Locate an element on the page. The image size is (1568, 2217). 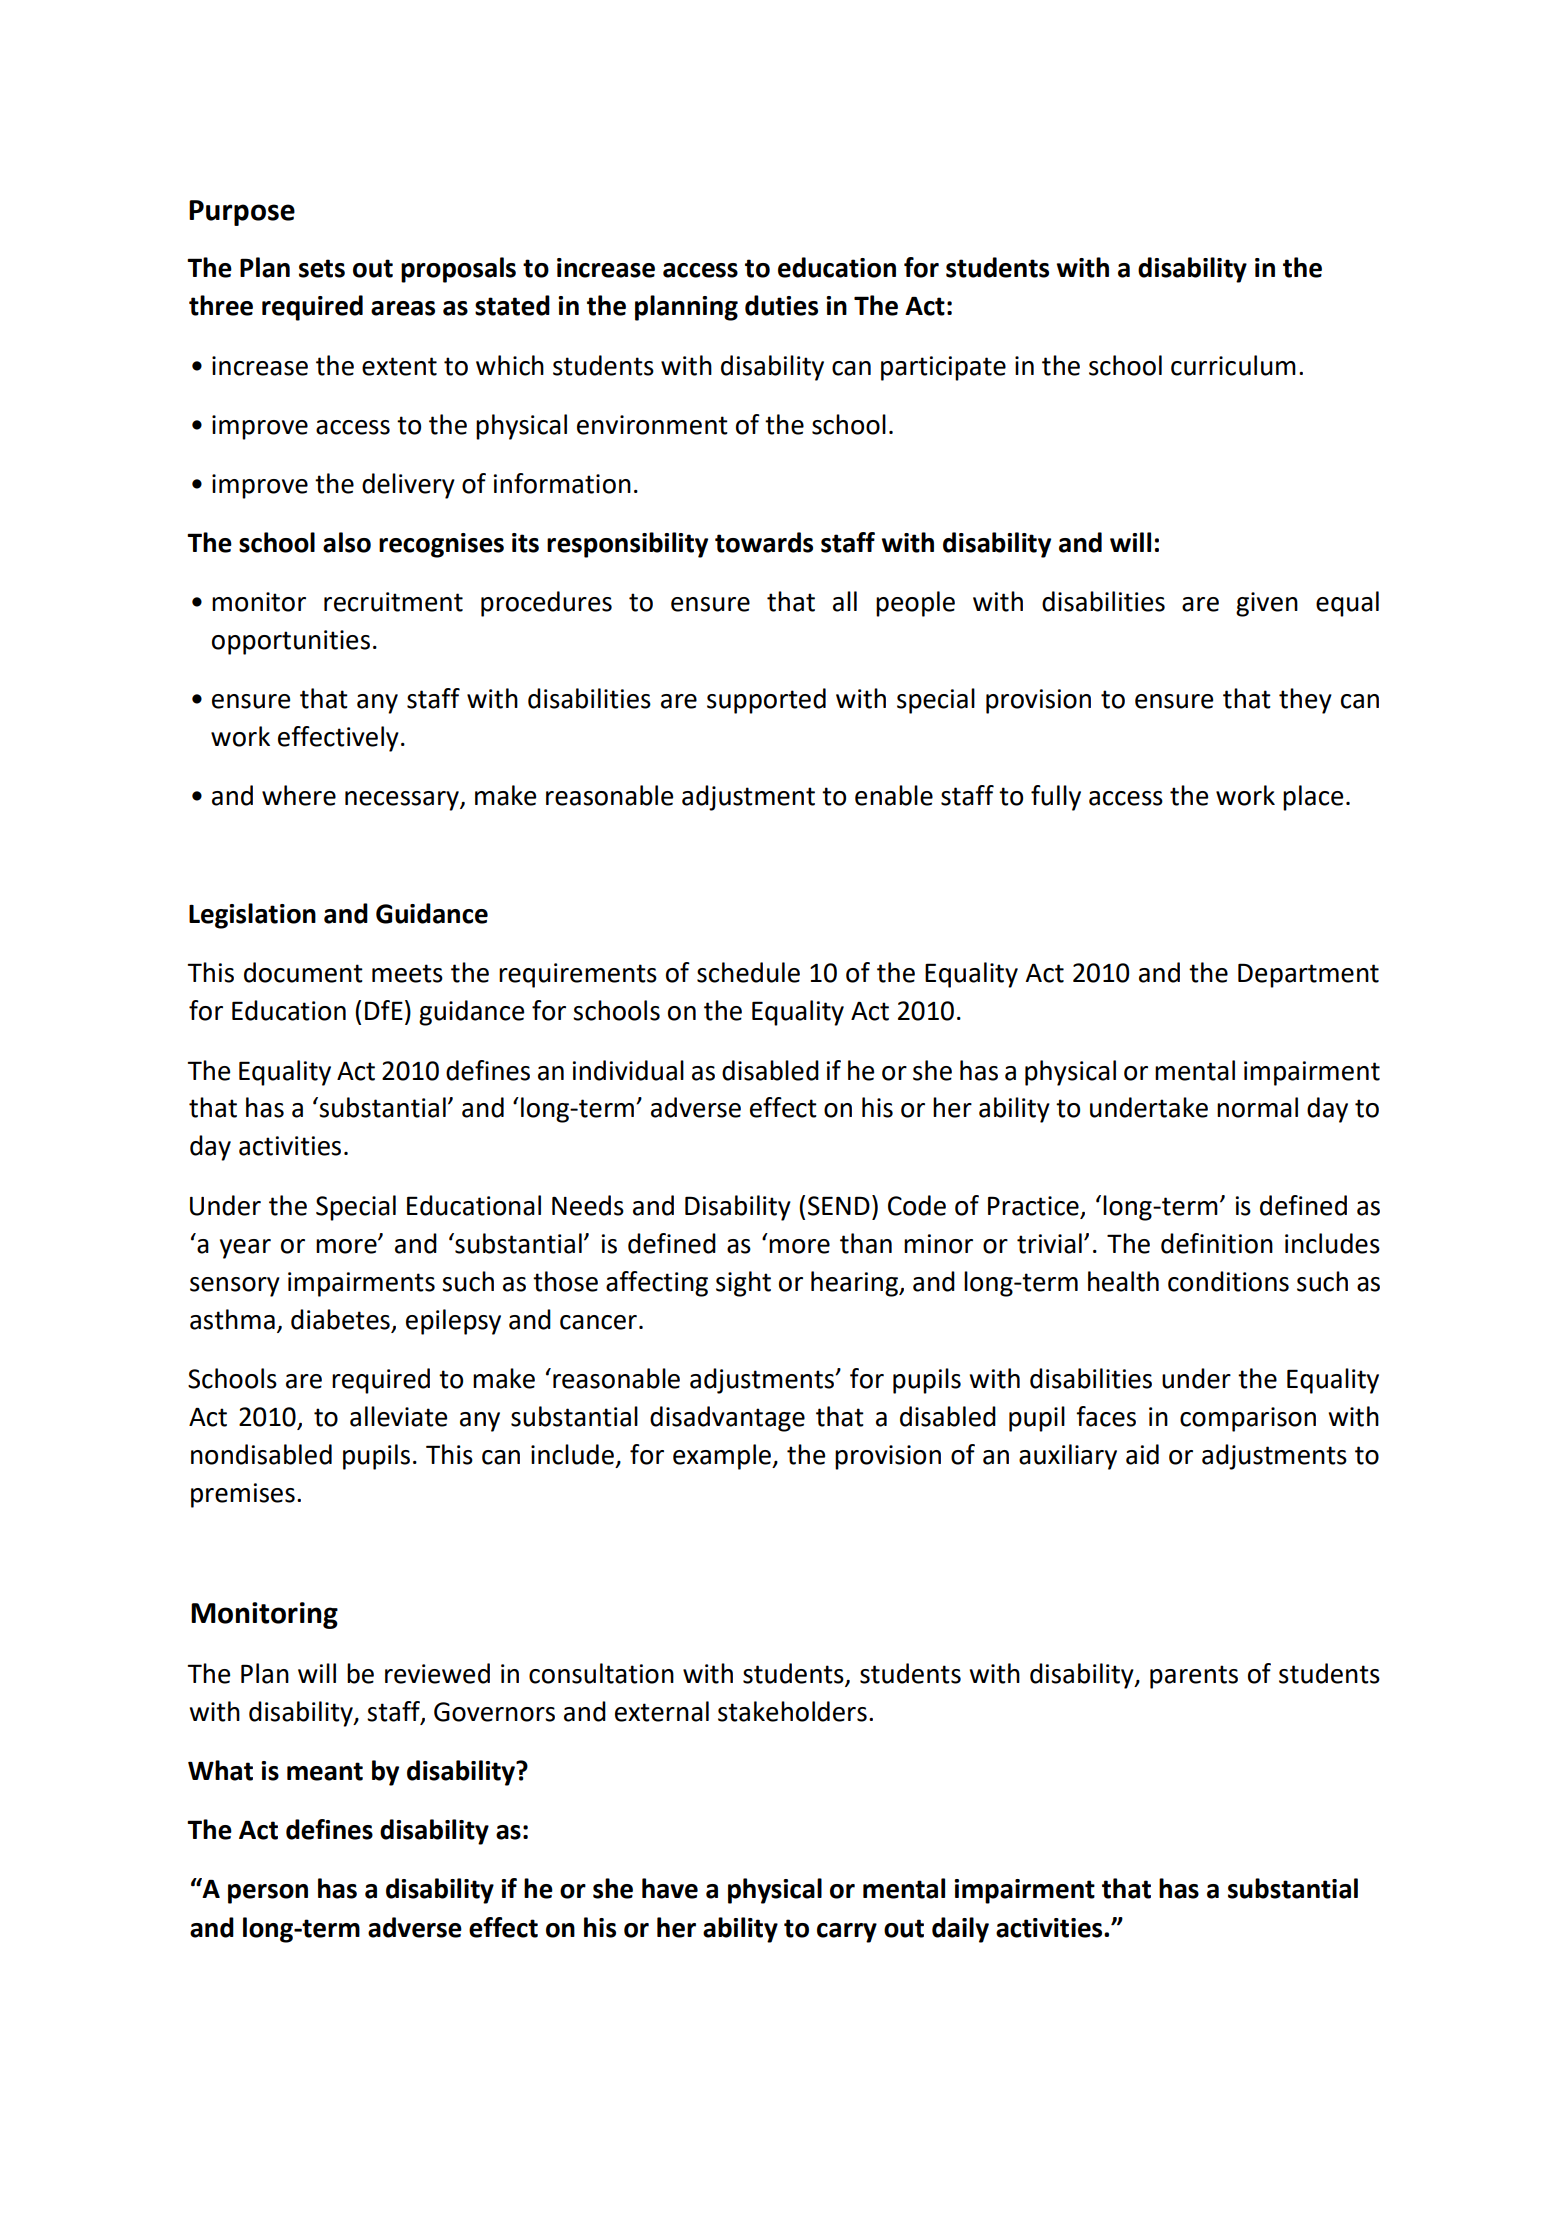
normal is located at coordinates (1257, 1107).
